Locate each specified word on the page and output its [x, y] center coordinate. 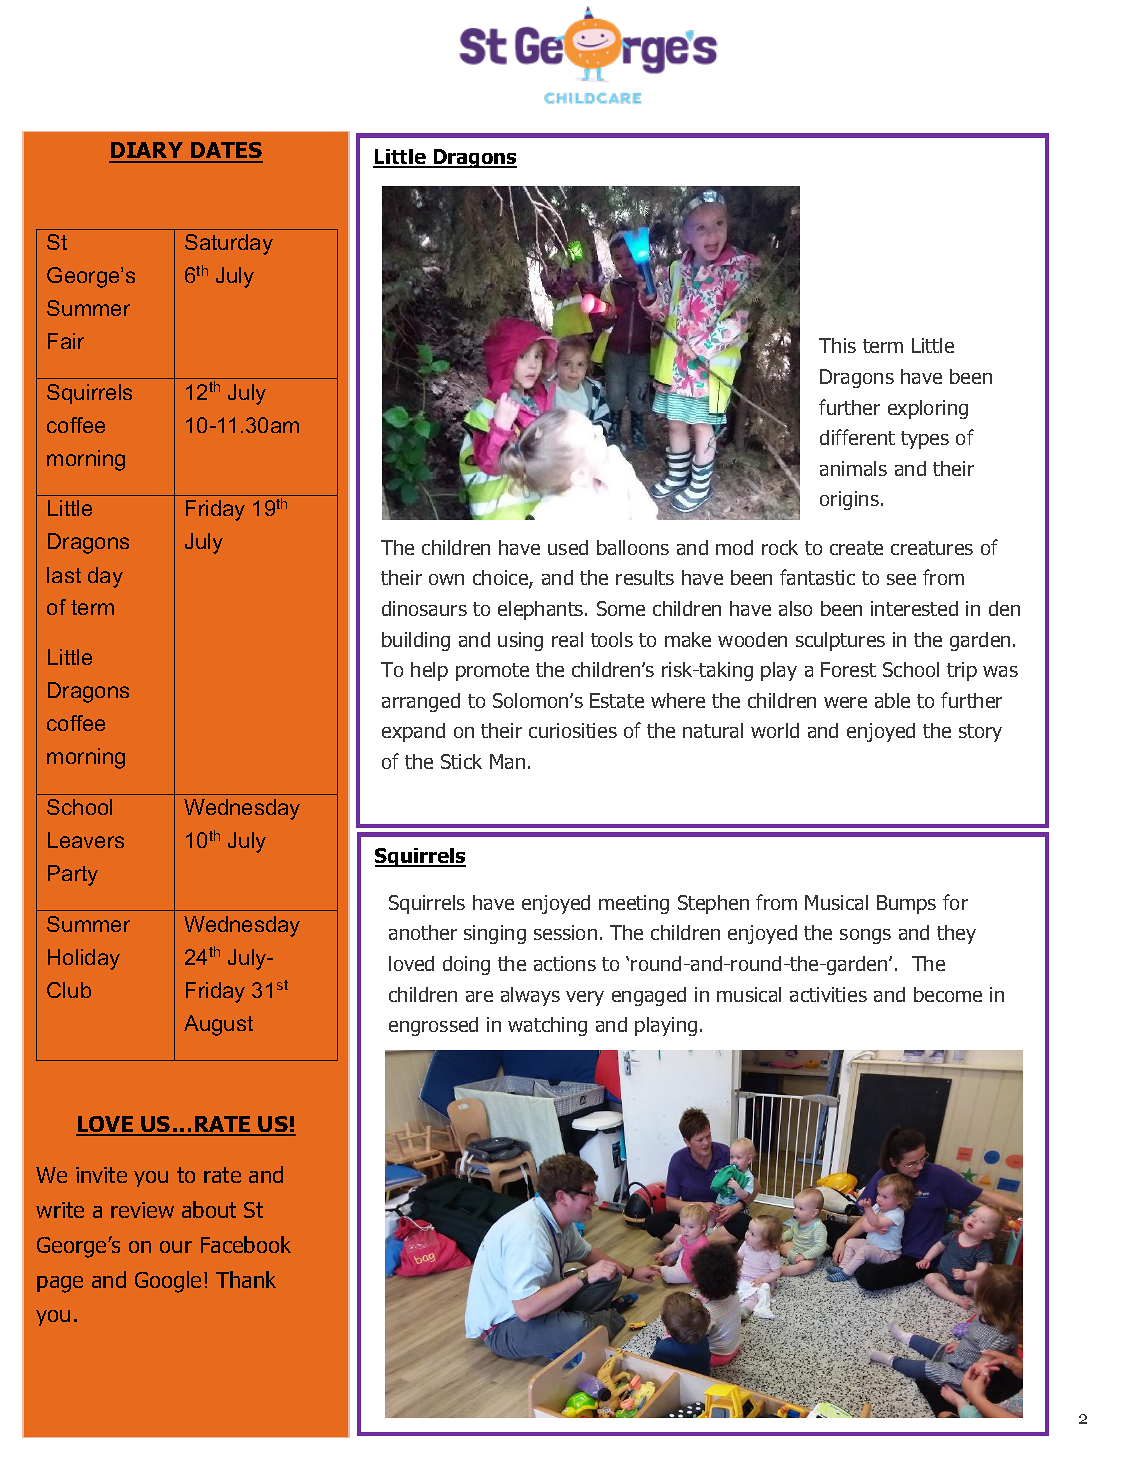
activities [828, 994]
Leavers [86, 840]
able [892, 700]
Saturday [229, 244]
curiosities [573, 730]
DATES [226, 152]
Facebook [246, 1244]
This [837, 345]
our [176, 1247]
